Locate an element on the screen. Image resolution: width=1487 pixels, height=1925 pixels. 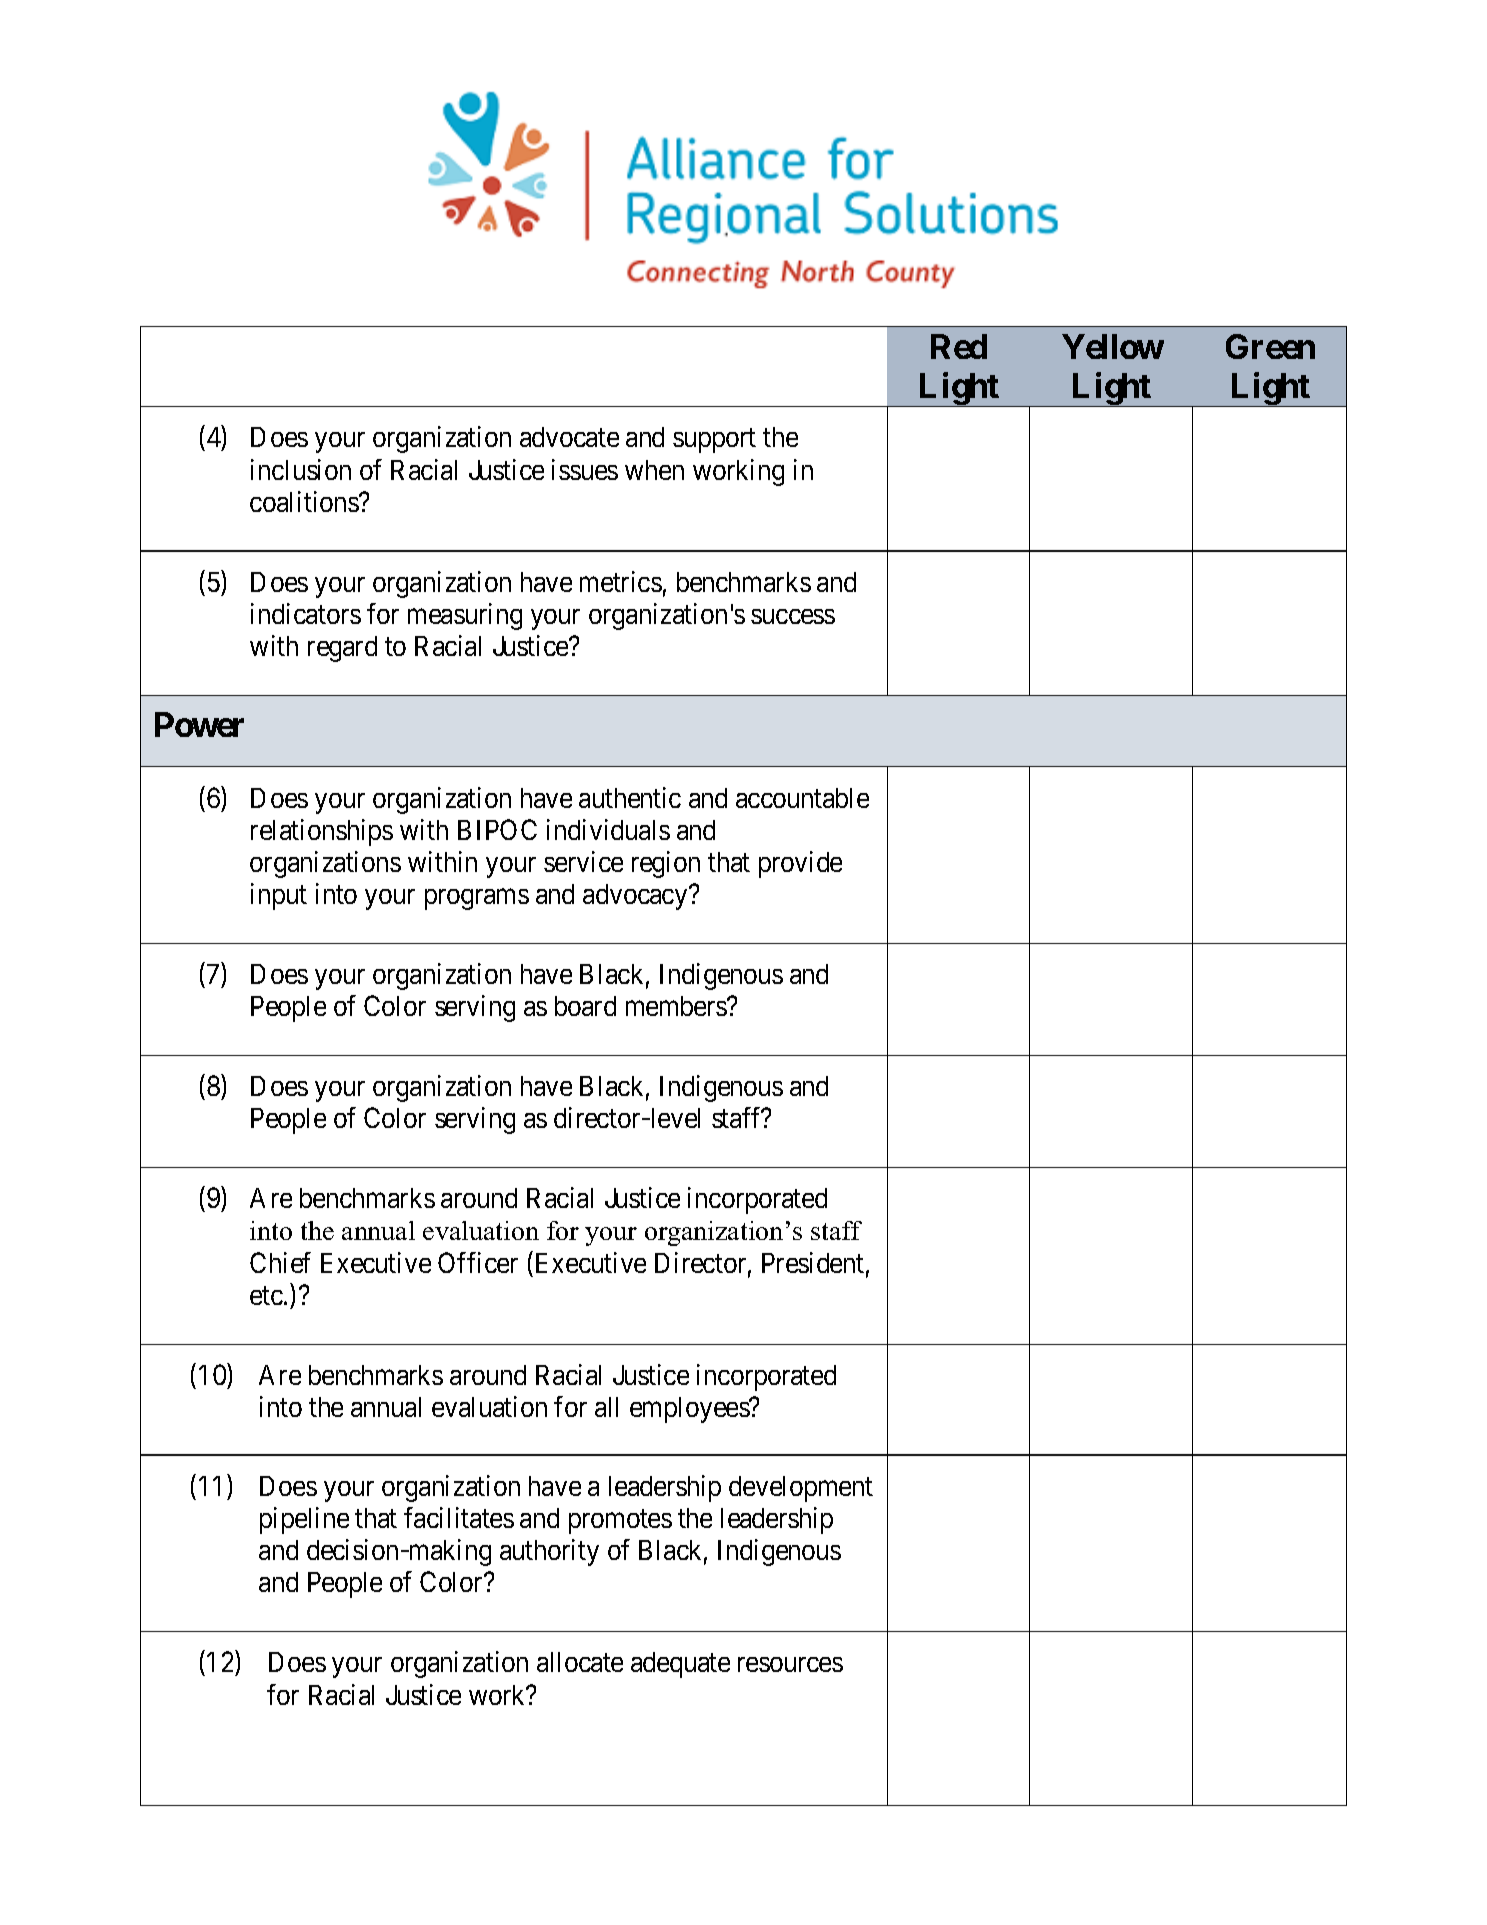
support is located at coordinates (714, 441).
